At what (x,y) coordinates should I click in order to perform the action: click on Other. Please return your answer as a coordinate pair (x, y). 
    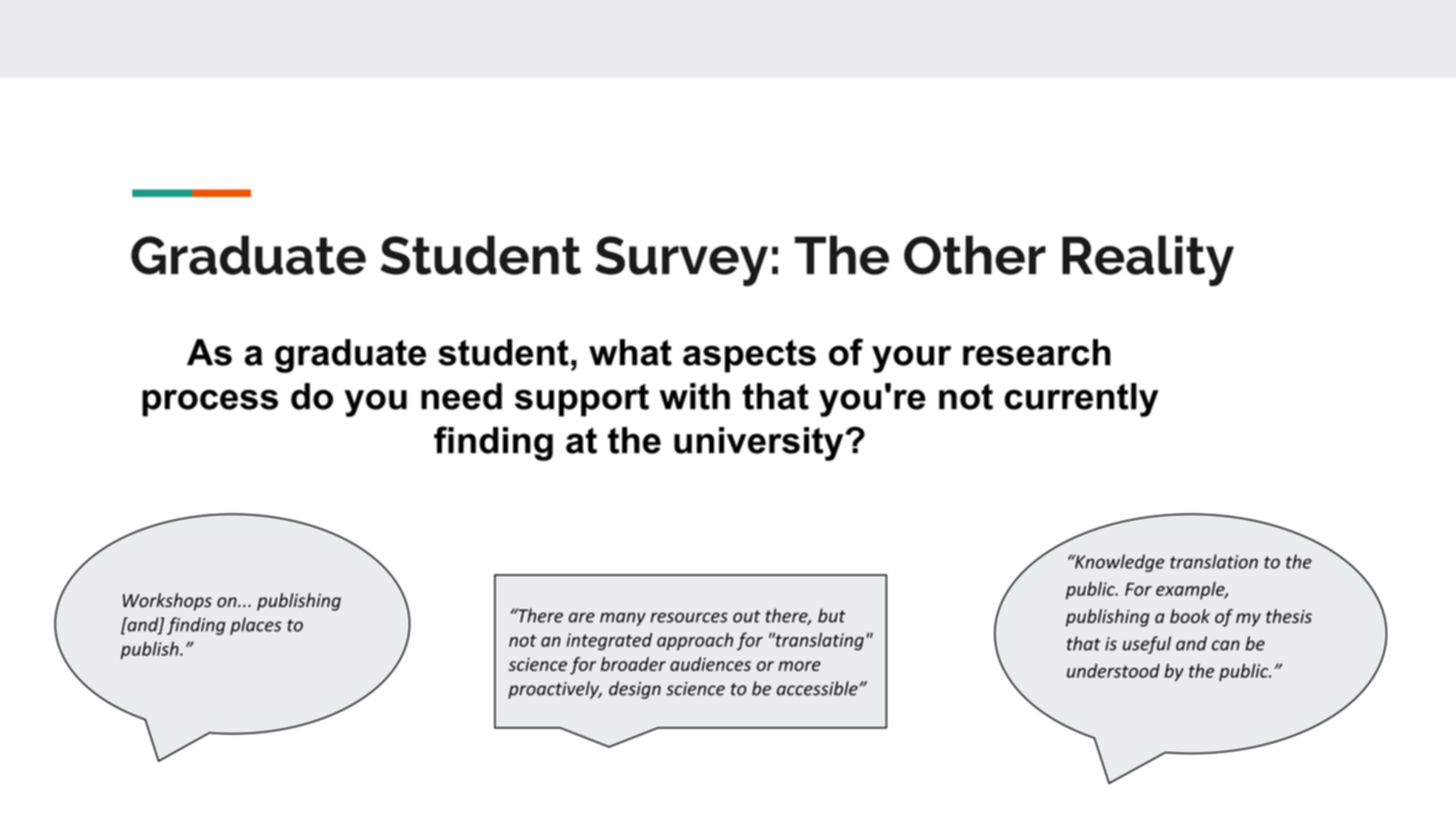
    Looking at the image, I should click on (975, 255).
